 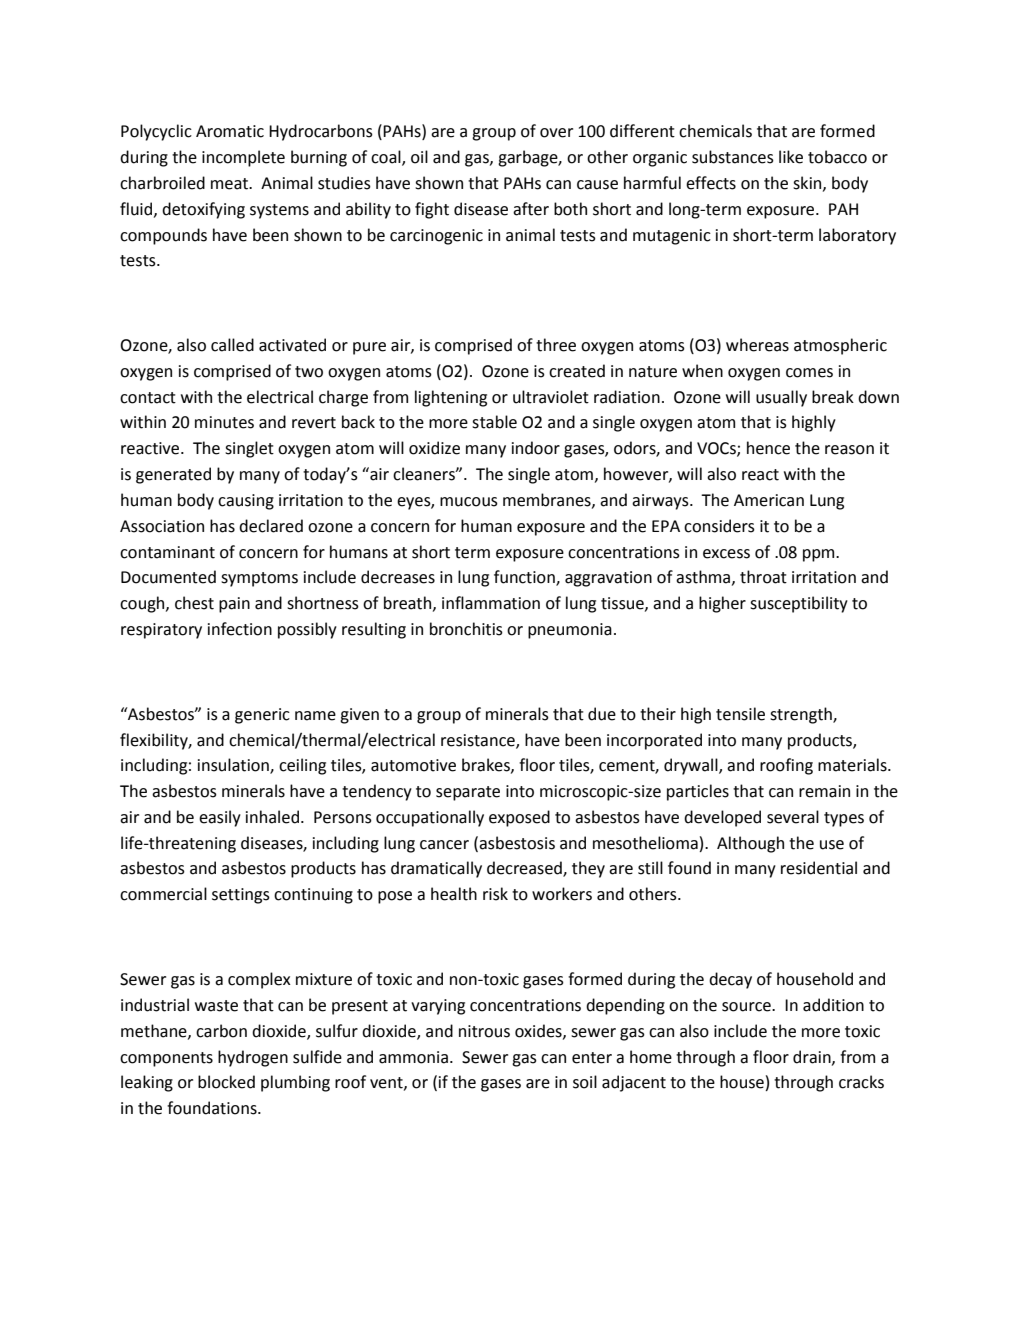 What do you see at coordinates (556, 133) in the screenshot?
I see `over` at bounding box center [556, 133].
